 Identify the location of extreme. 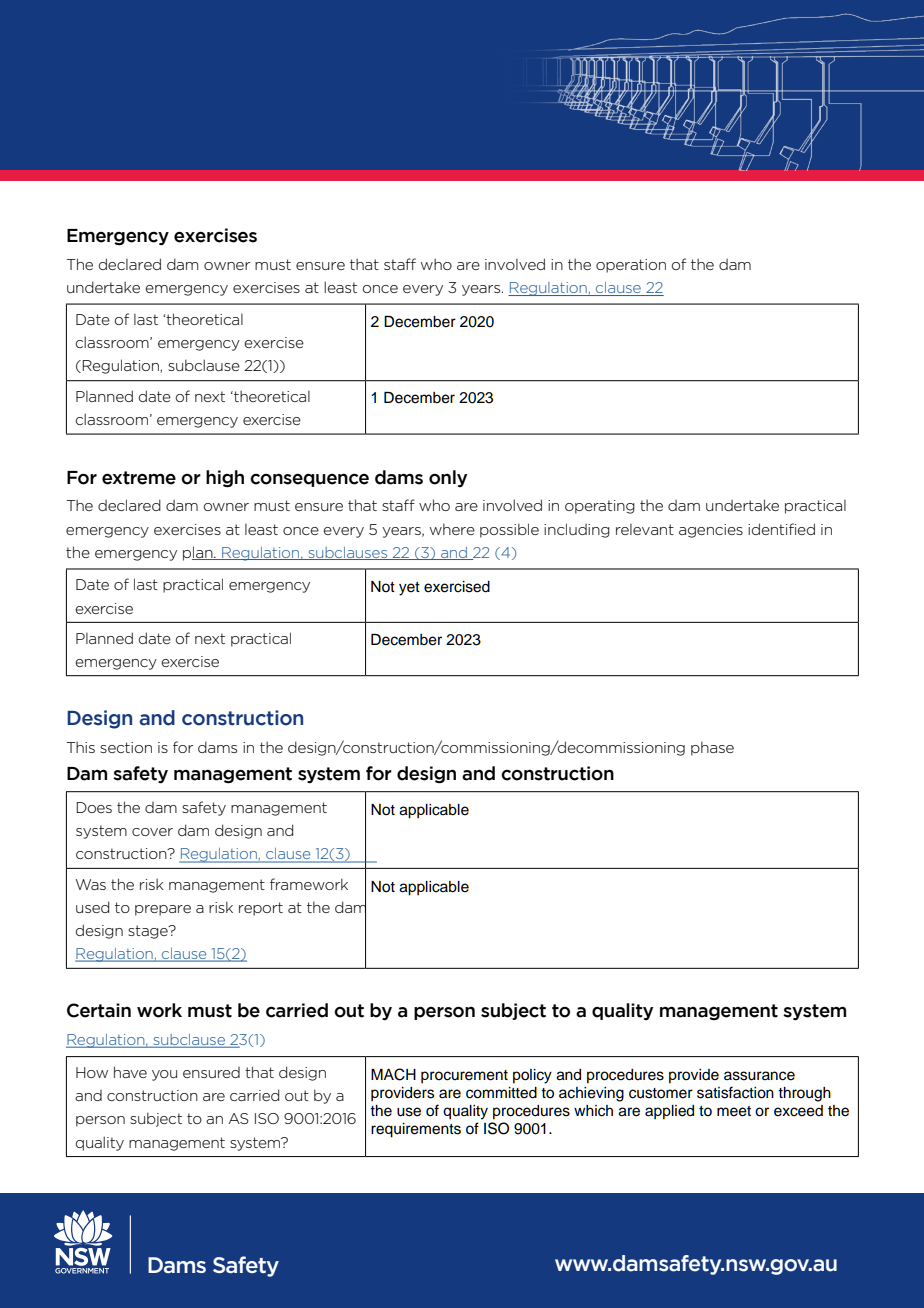
(139, 478).
